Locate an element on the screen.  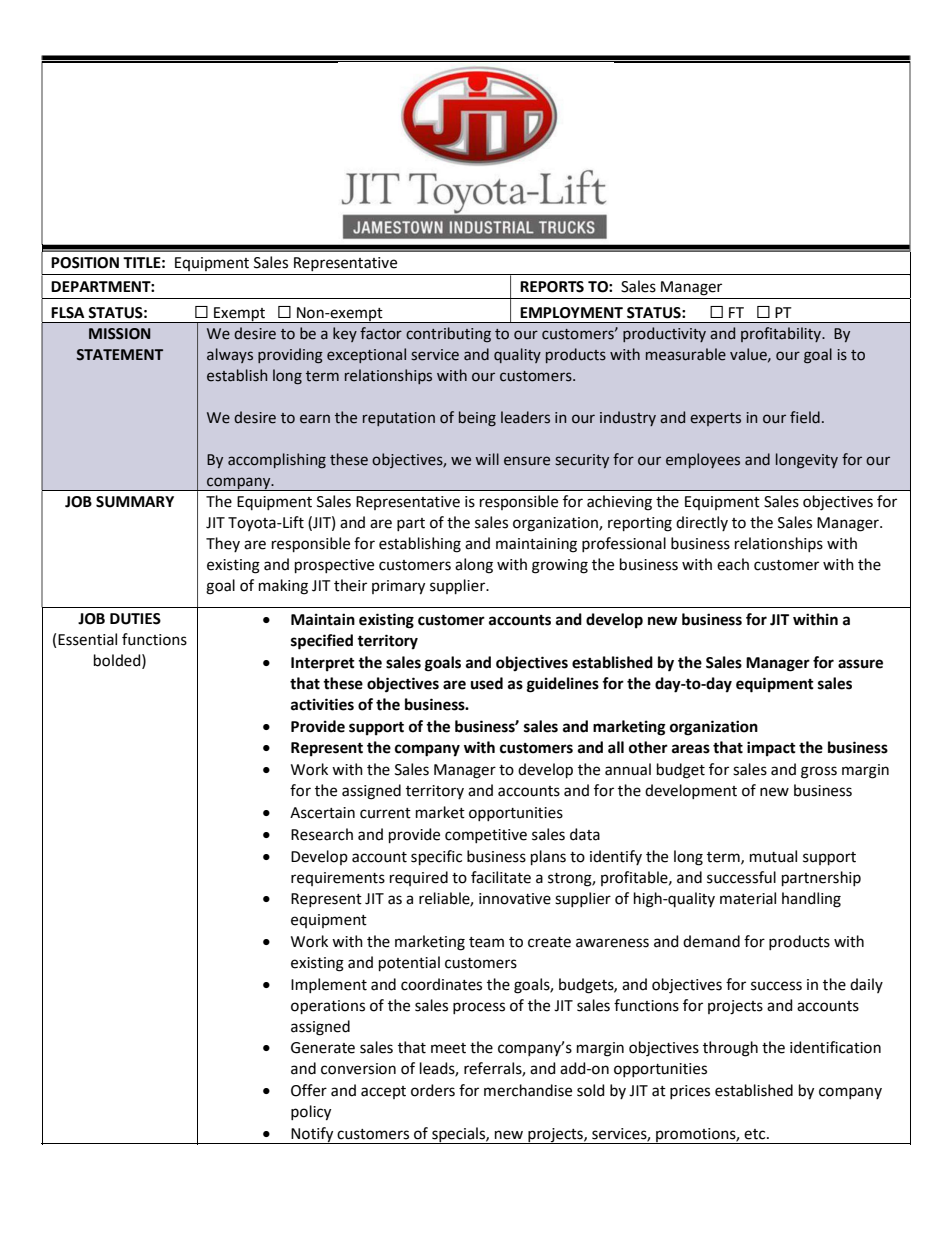
etc is located at coordinates (756, 1134).
